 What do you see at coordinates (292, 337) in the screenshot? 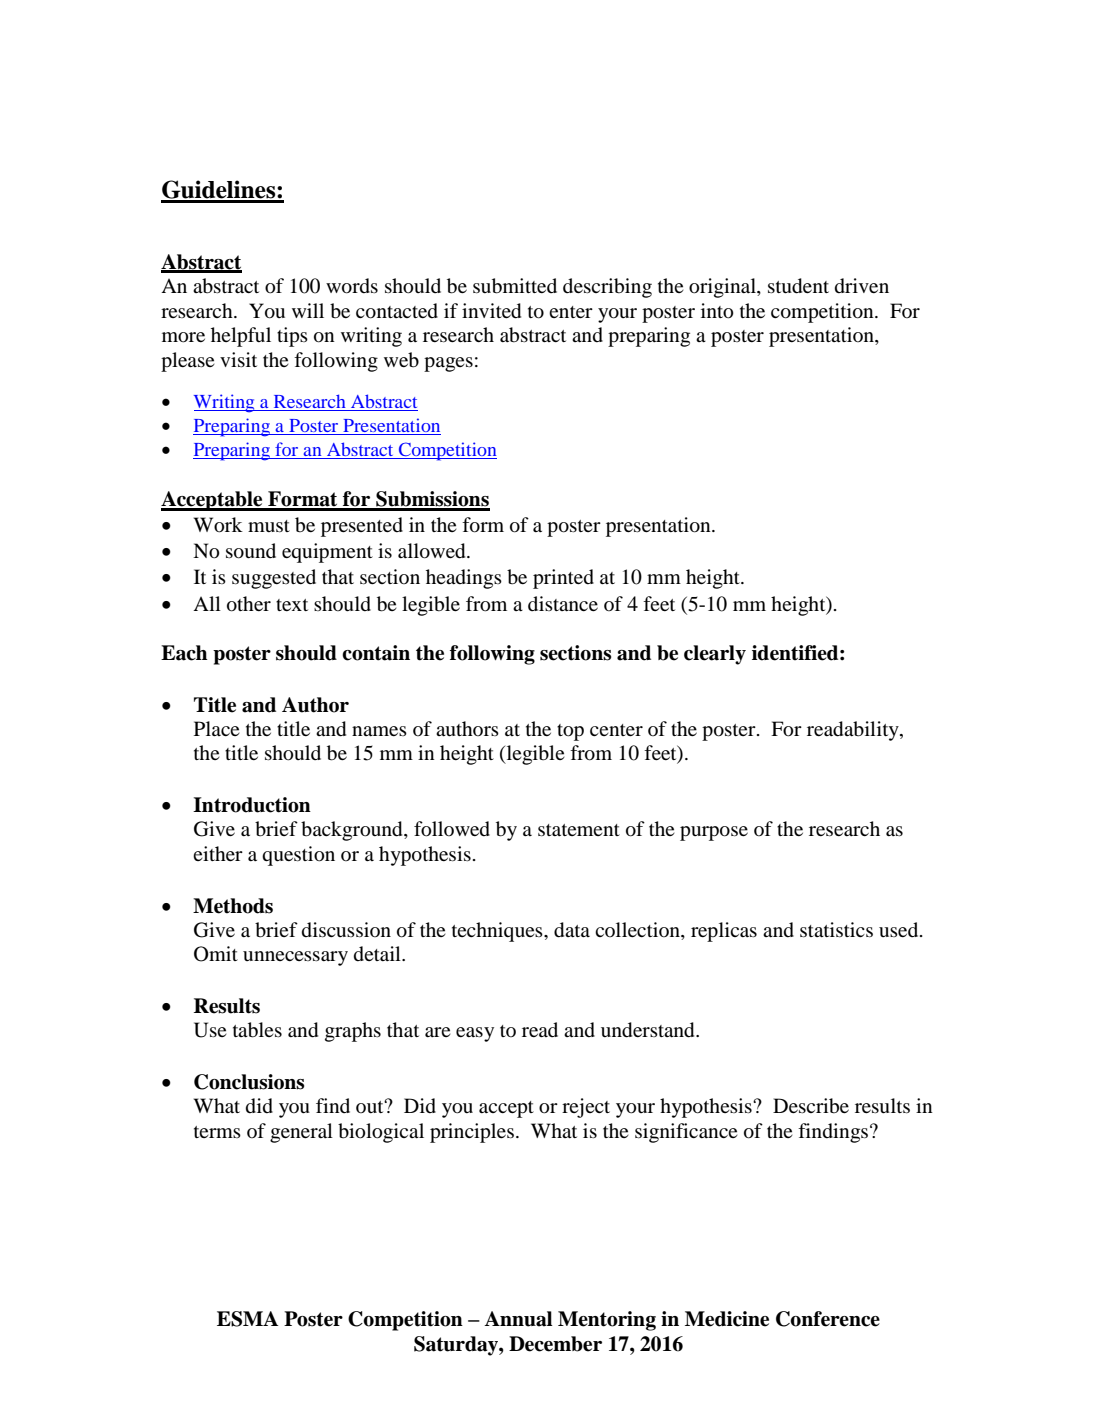
I see `tips` at bounding box center [292, 337].
